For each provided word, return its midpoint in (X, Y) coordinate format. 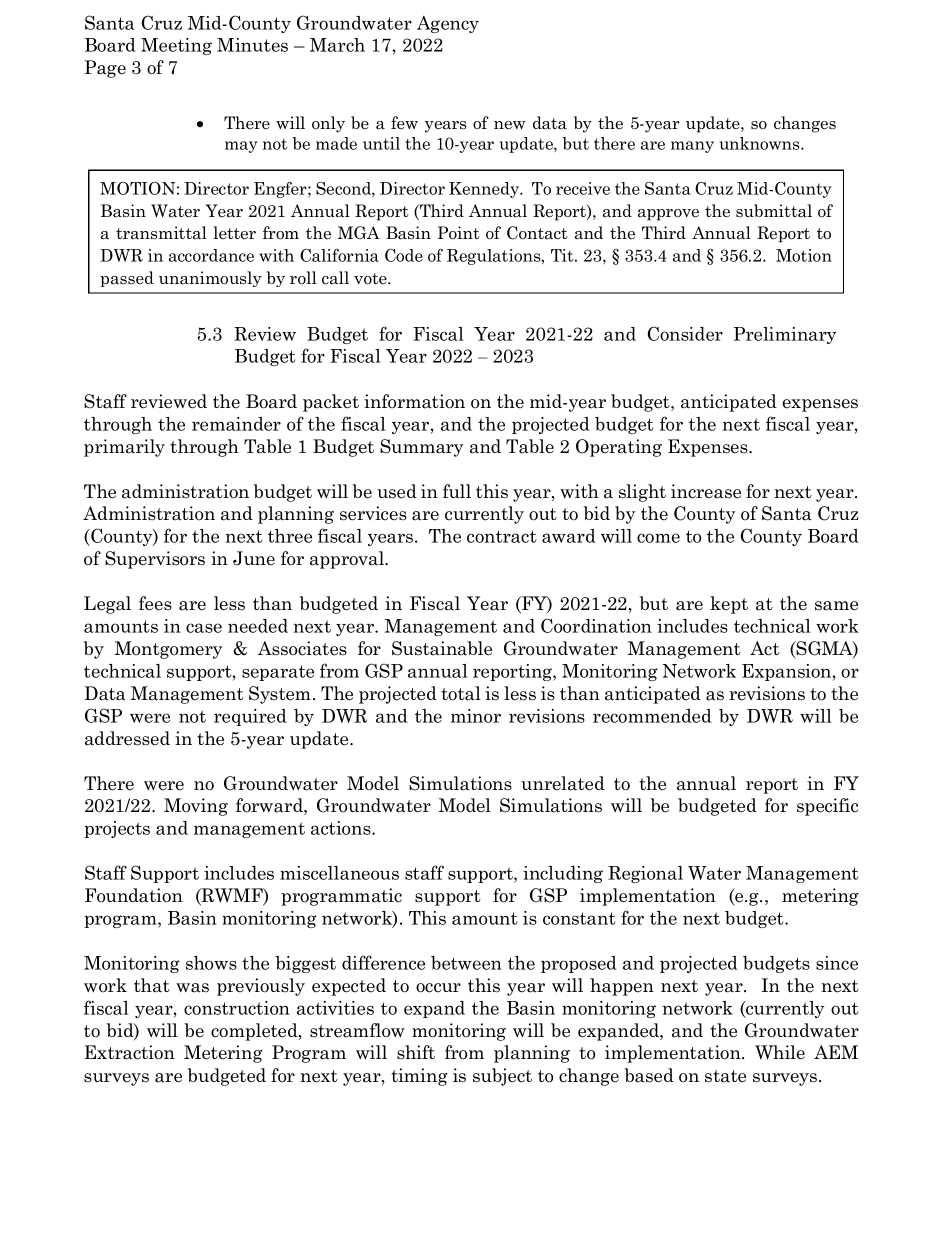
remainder (236, 424)
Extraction (129, 1052)
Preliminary (785, 335)
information (414, 401)
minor (476, 716)
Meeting (176, 46)
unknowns (760, 143)
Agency (448, 24)
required (250, 717)
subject (502, 1077)
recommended (652, 716)
